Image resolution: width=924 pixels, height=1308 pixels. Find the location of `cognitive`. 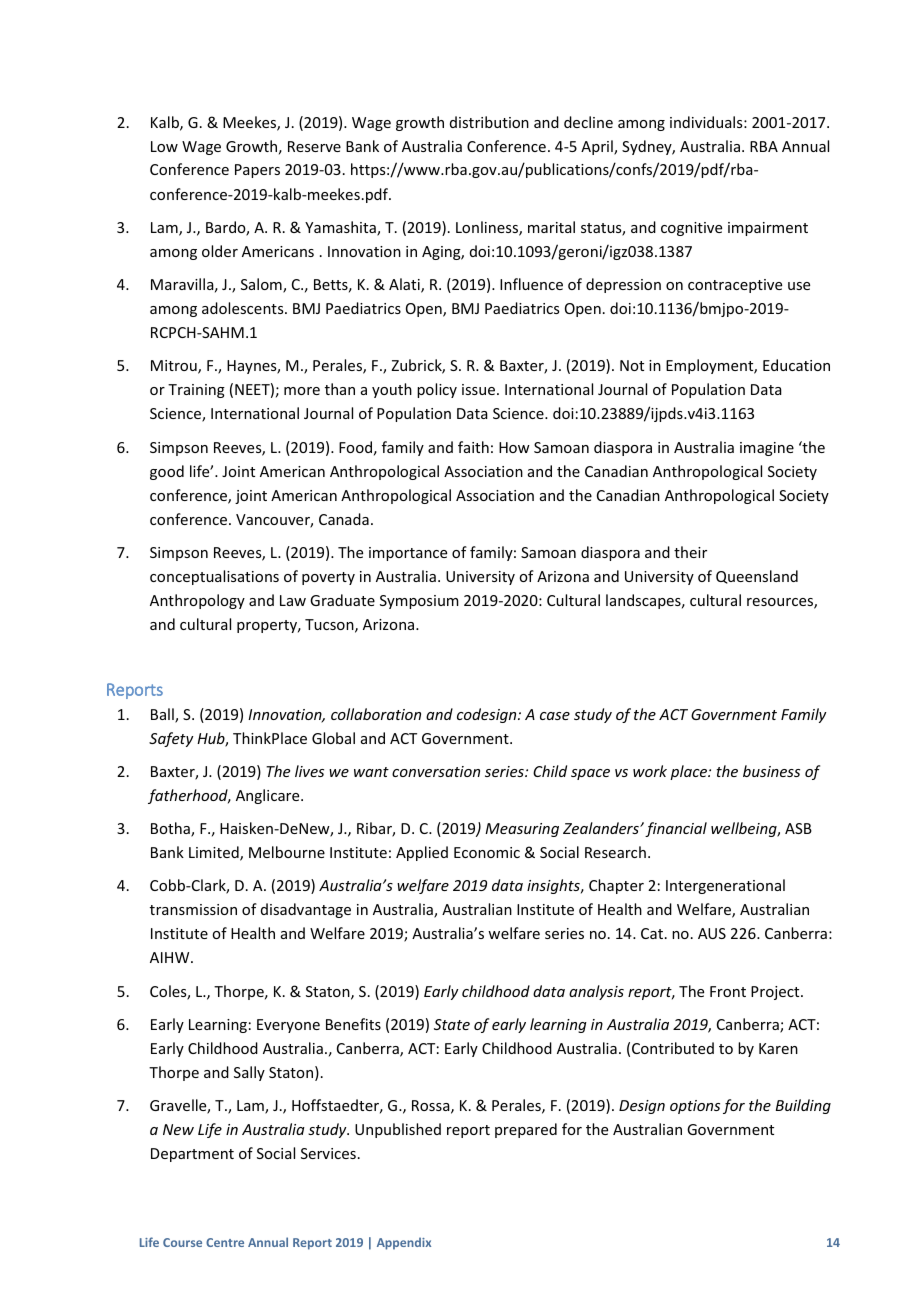

cognitive is located at coordinates (691, 229).
